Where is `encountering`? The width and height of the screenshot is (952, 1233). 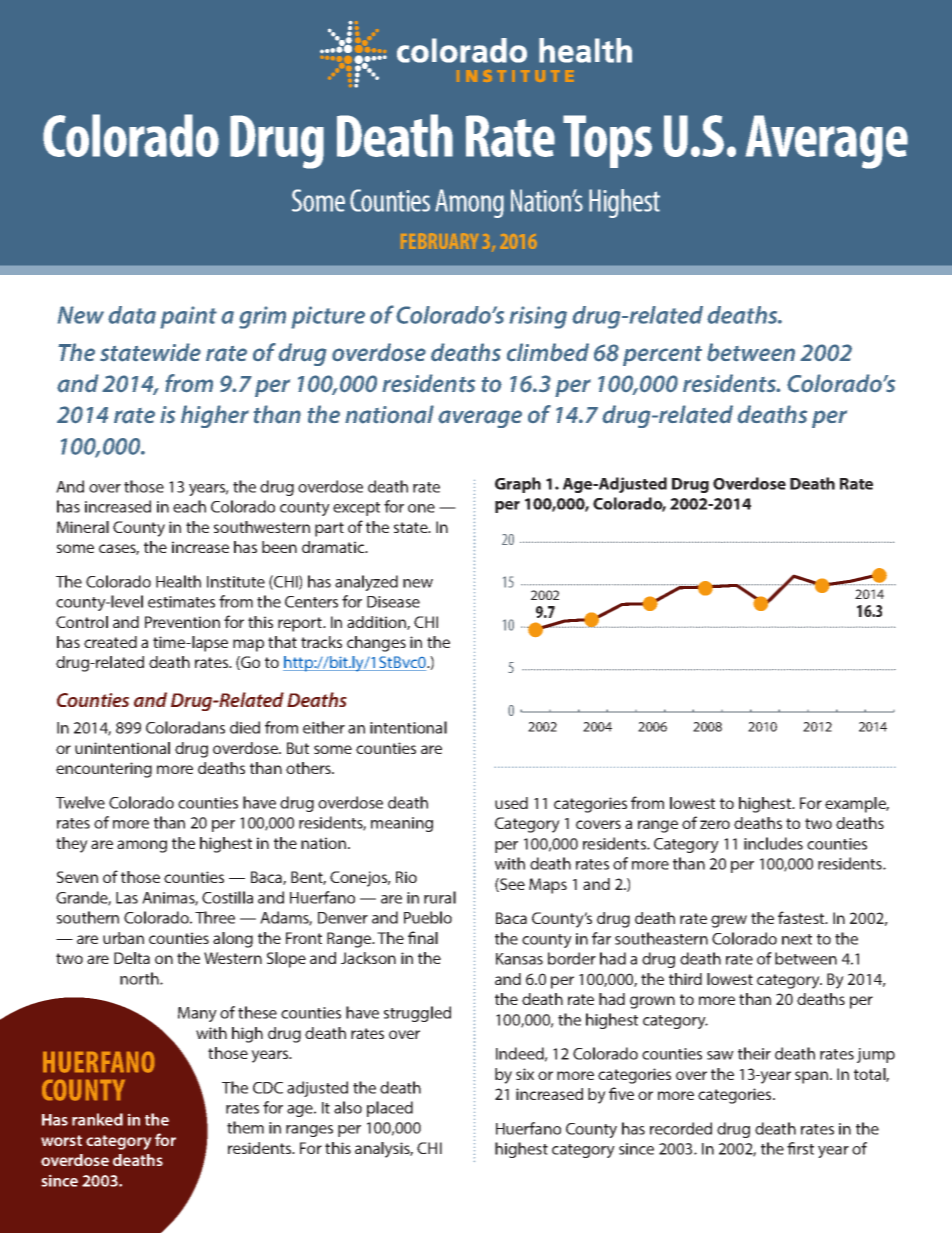
encountering is located at coordinates (104, 770).
